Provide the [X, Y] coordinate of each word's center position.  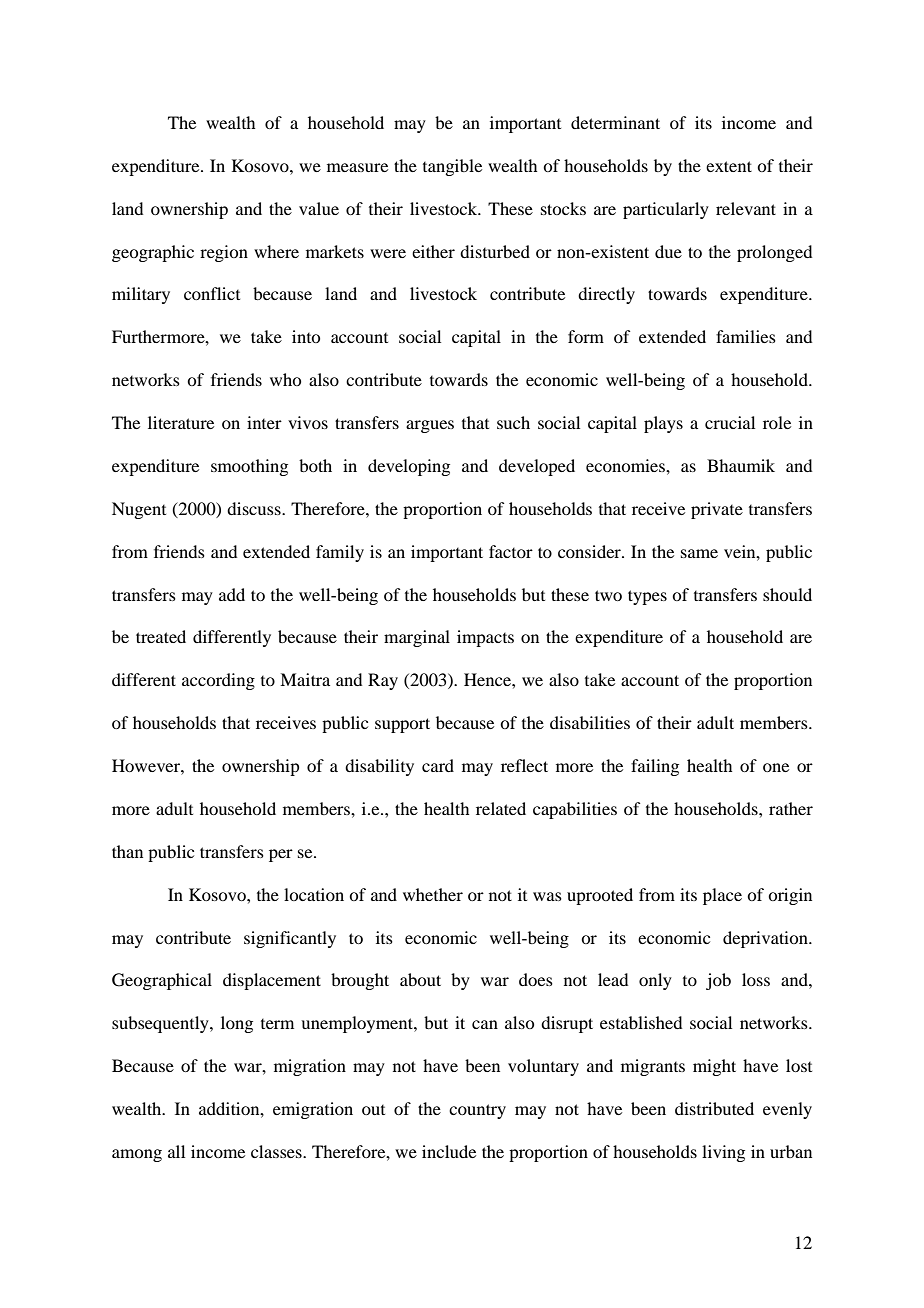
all [176, 1151]
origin [790, 896]
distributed [714, 1108]
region [224, 253]
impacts [485, 638]
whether [433, 894]
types [647, 597]
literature [181, 422]
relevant [746, 208]
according [218, 681]
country [477, 1111]
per [281, 855]
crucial [730, 422]
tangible [452, 167]
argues [430, 426]
